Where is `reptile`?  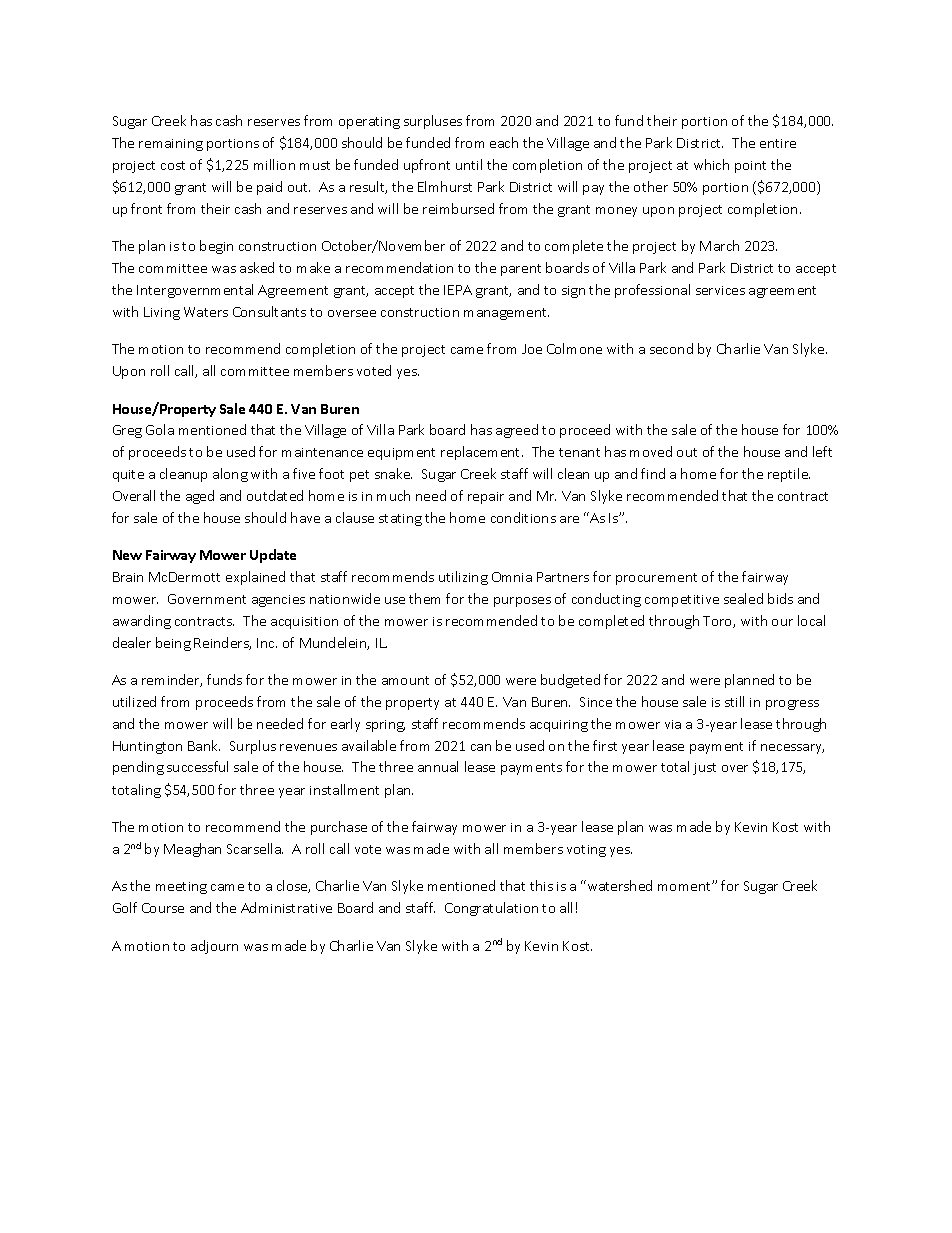 reptile is located at coordinates (789, 475).
